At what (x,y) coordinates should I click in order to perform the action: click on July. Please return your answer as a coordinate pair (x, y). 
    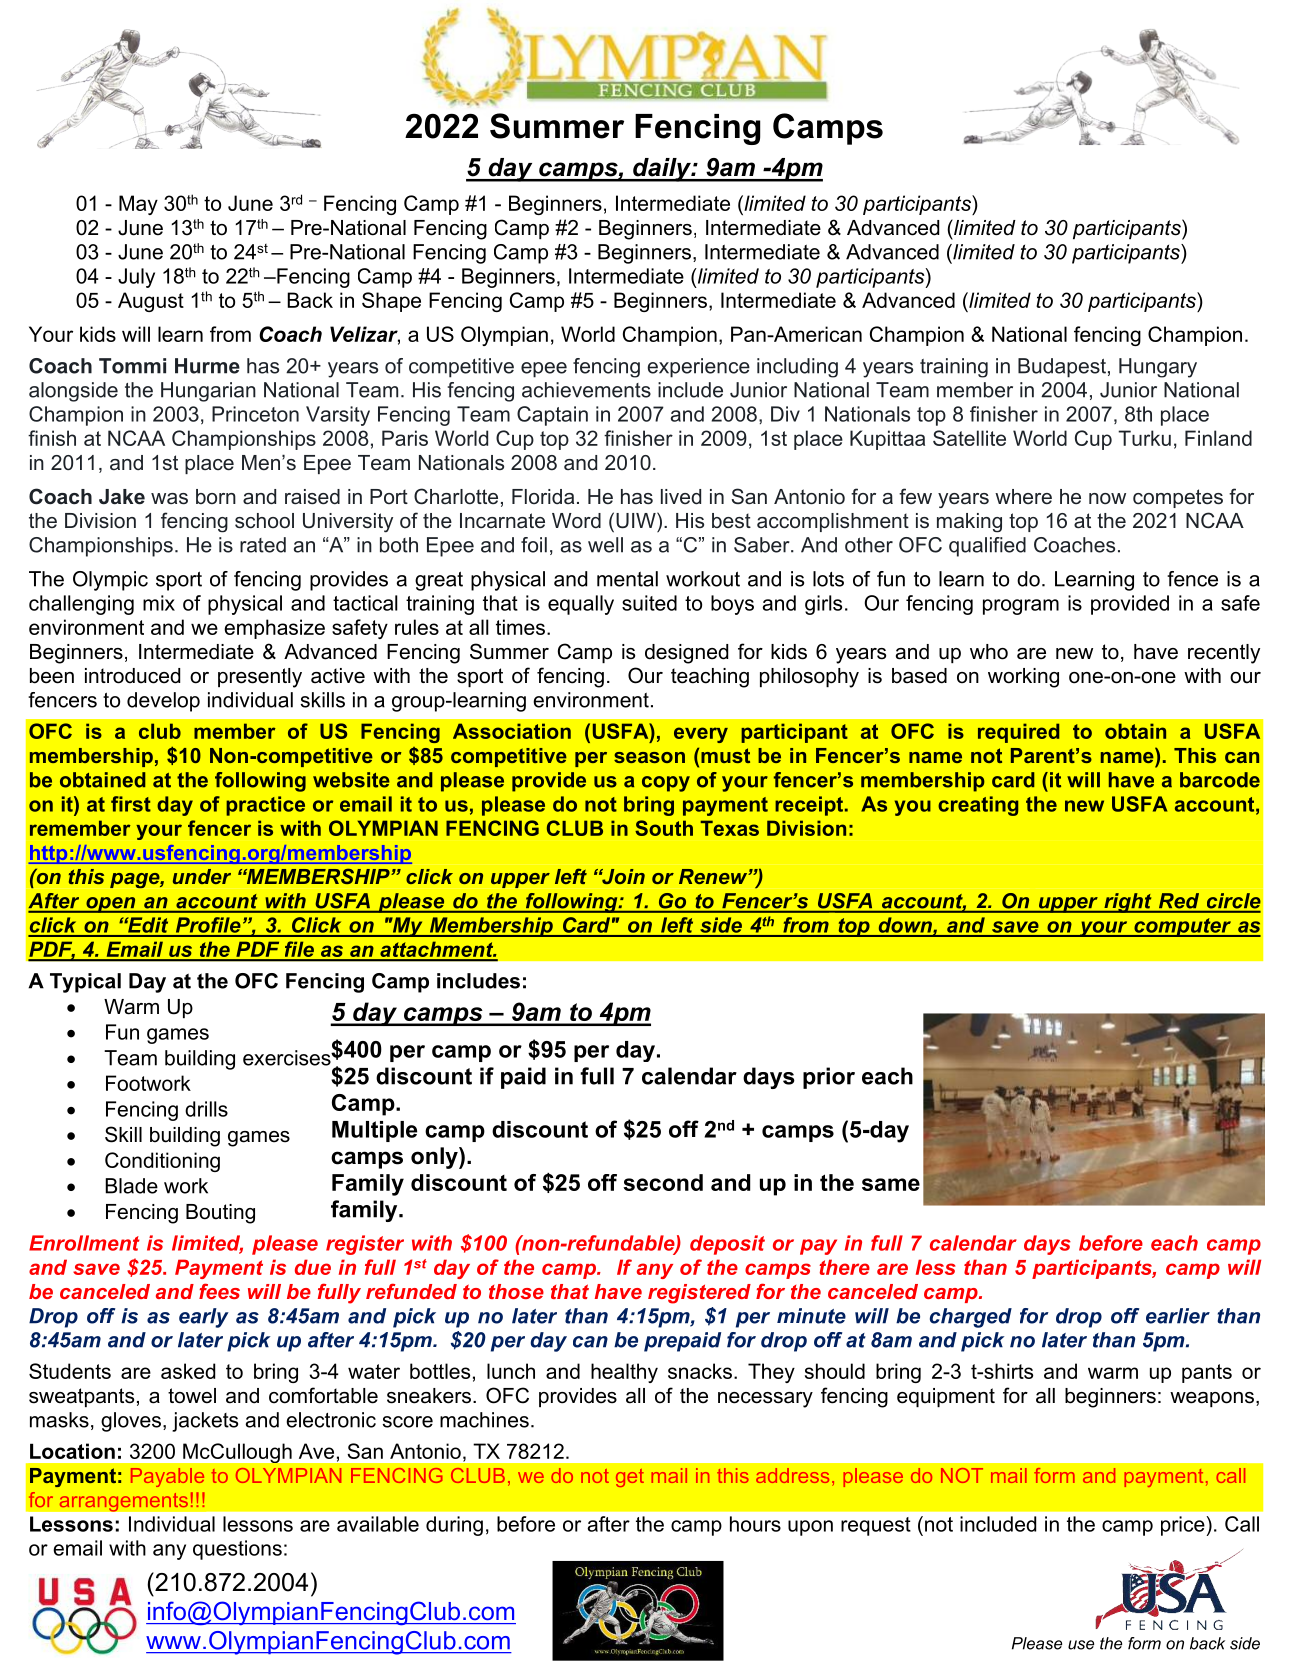
    Looking at the image, I should click on (136, 278).
